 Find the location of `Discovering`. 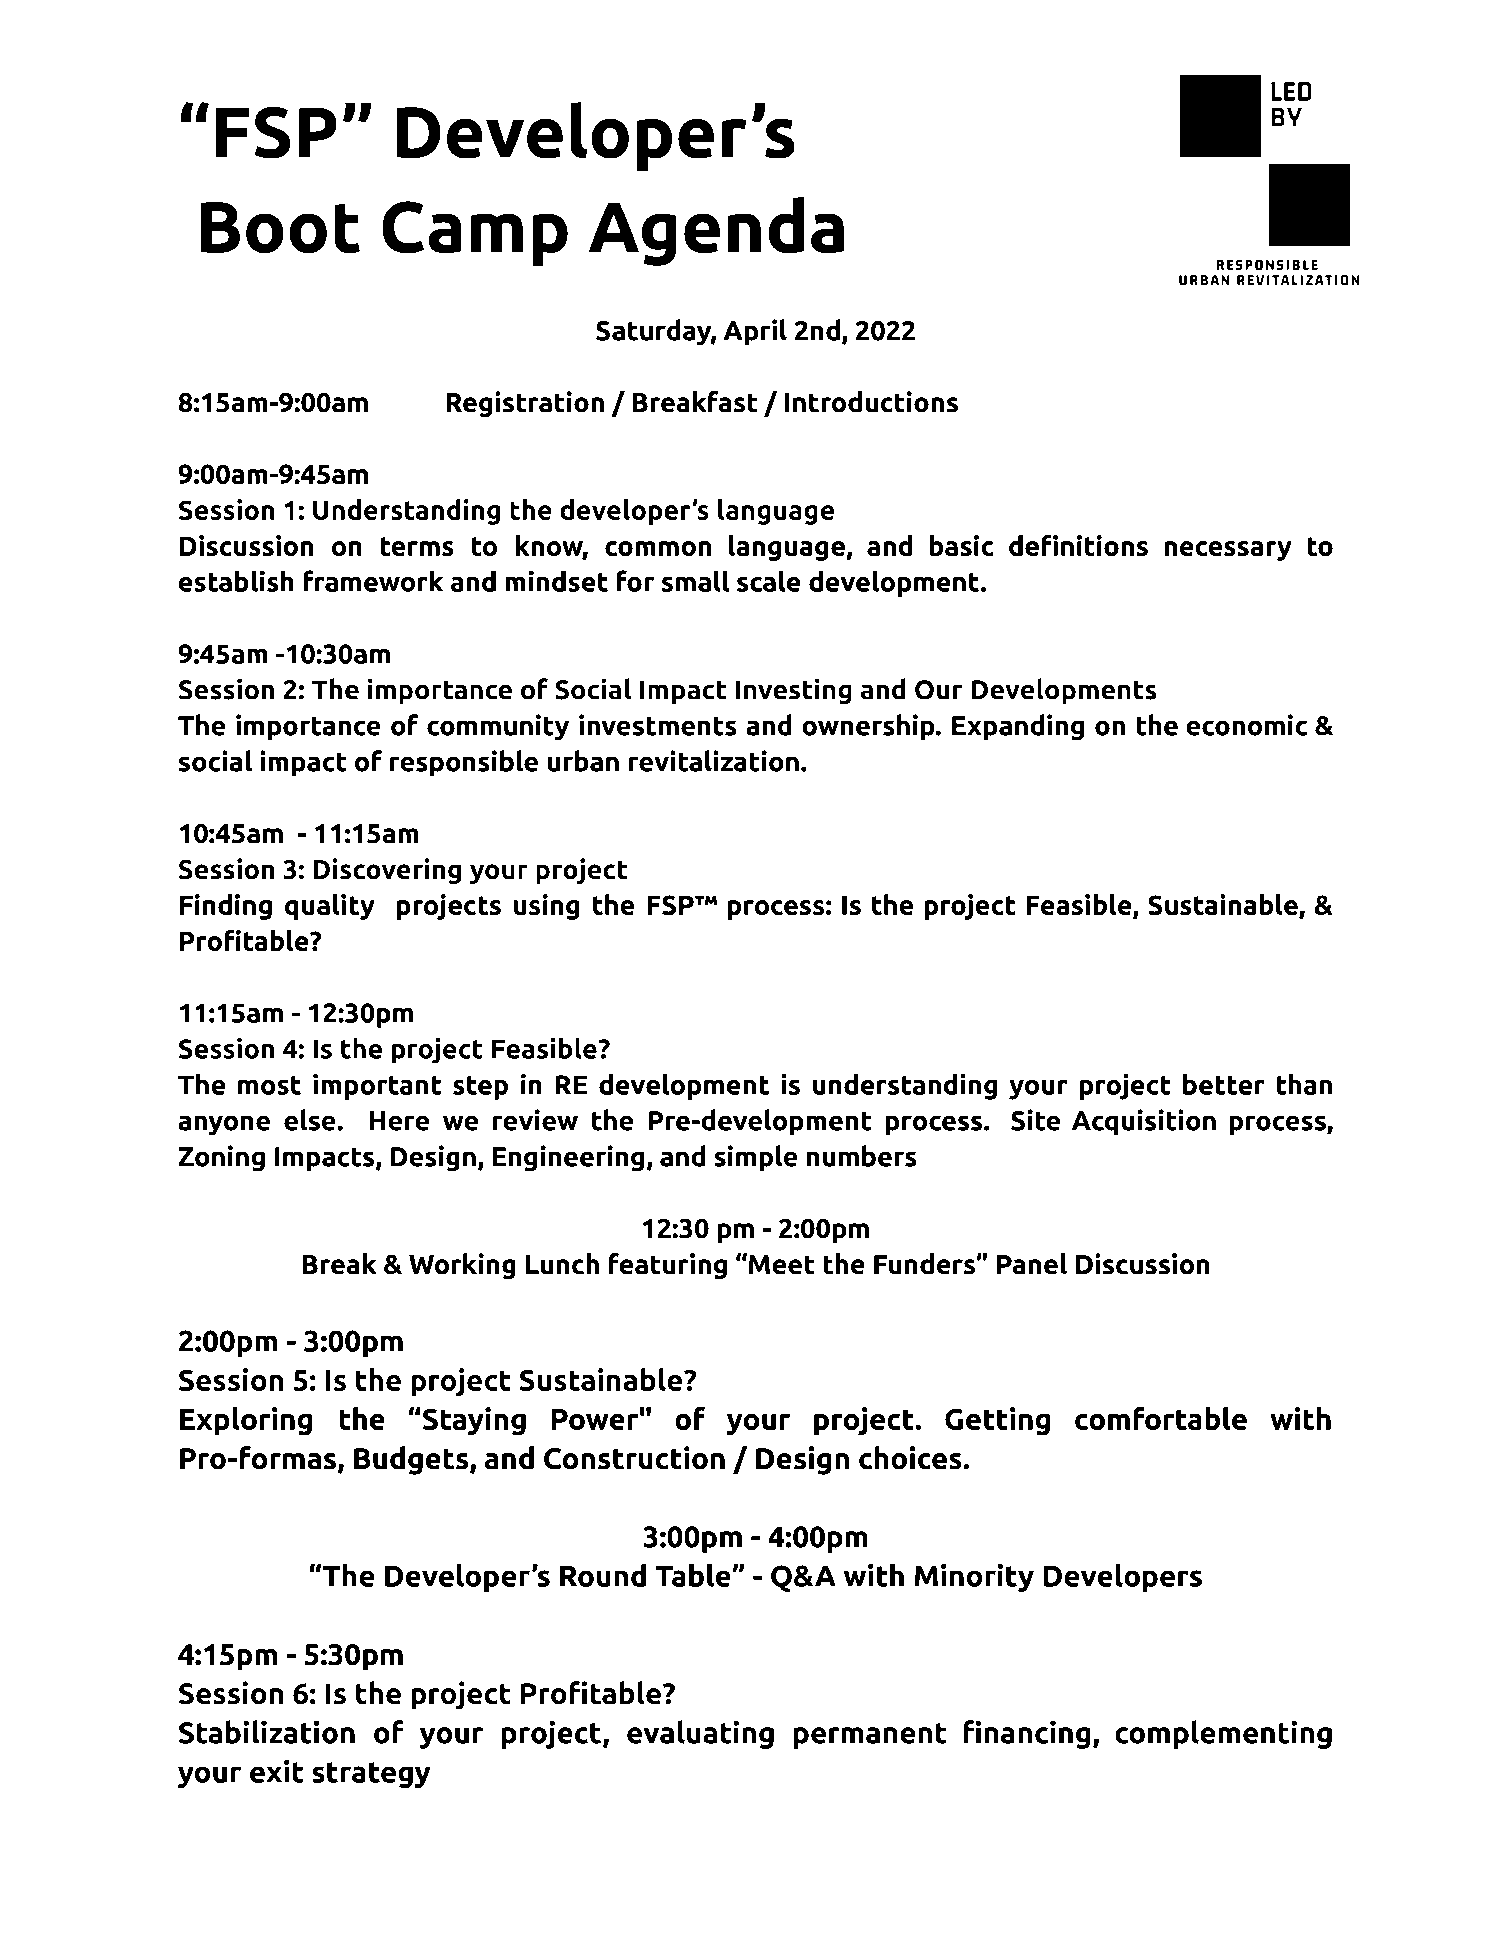

Discovering is located at coordinates (387, 871).
